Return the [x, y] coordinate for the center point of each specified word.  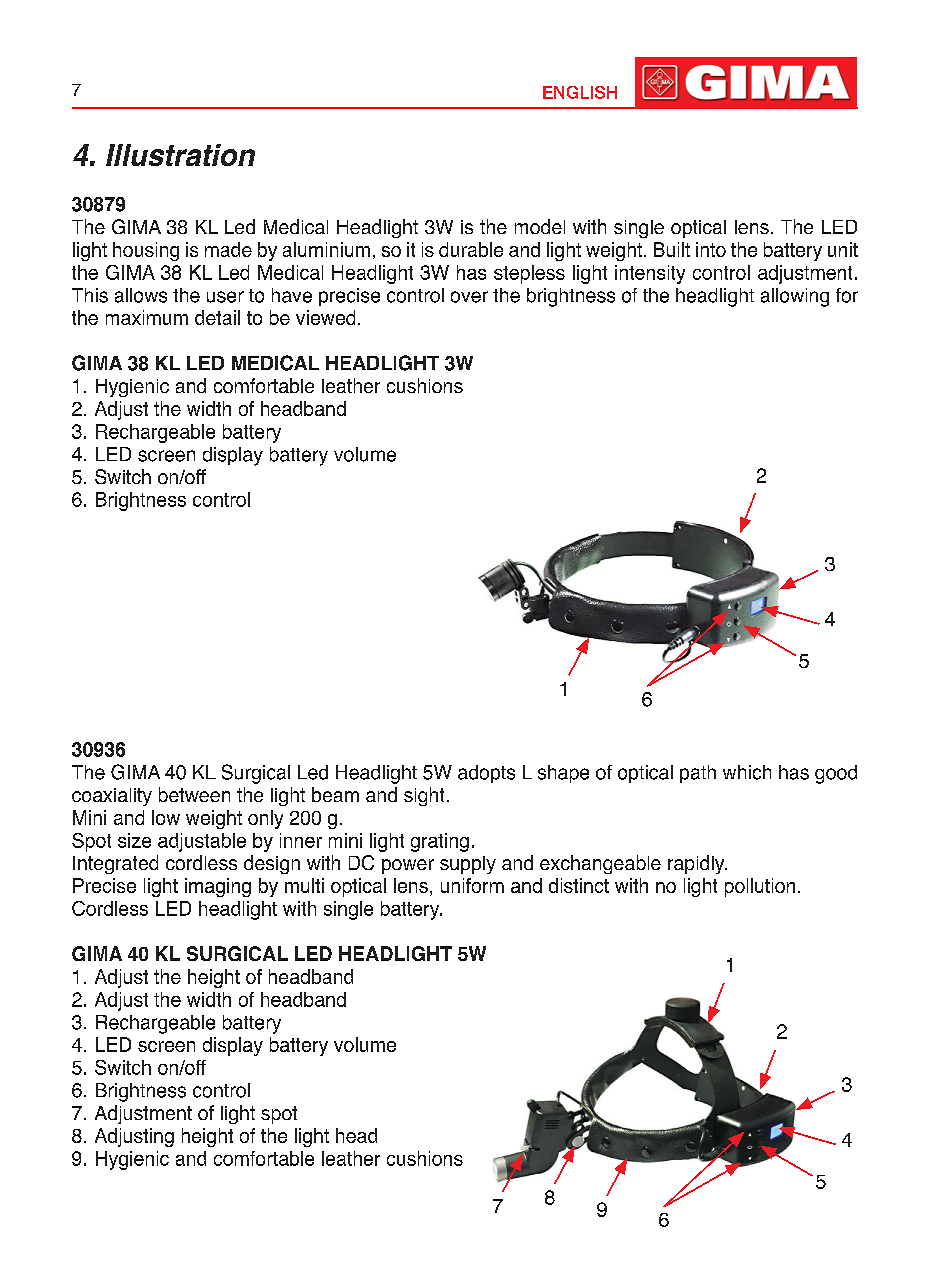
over [469, 297]
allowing [795, 297]
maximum [147, 317]
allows [141, 295]
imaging [218, 887]
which [747, 772]
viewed [325, 317]
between [194, 794]
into [711, 249]
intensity [650, 274]
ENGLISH [580, 92]
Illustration [180, 155]
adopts [486, 774]
